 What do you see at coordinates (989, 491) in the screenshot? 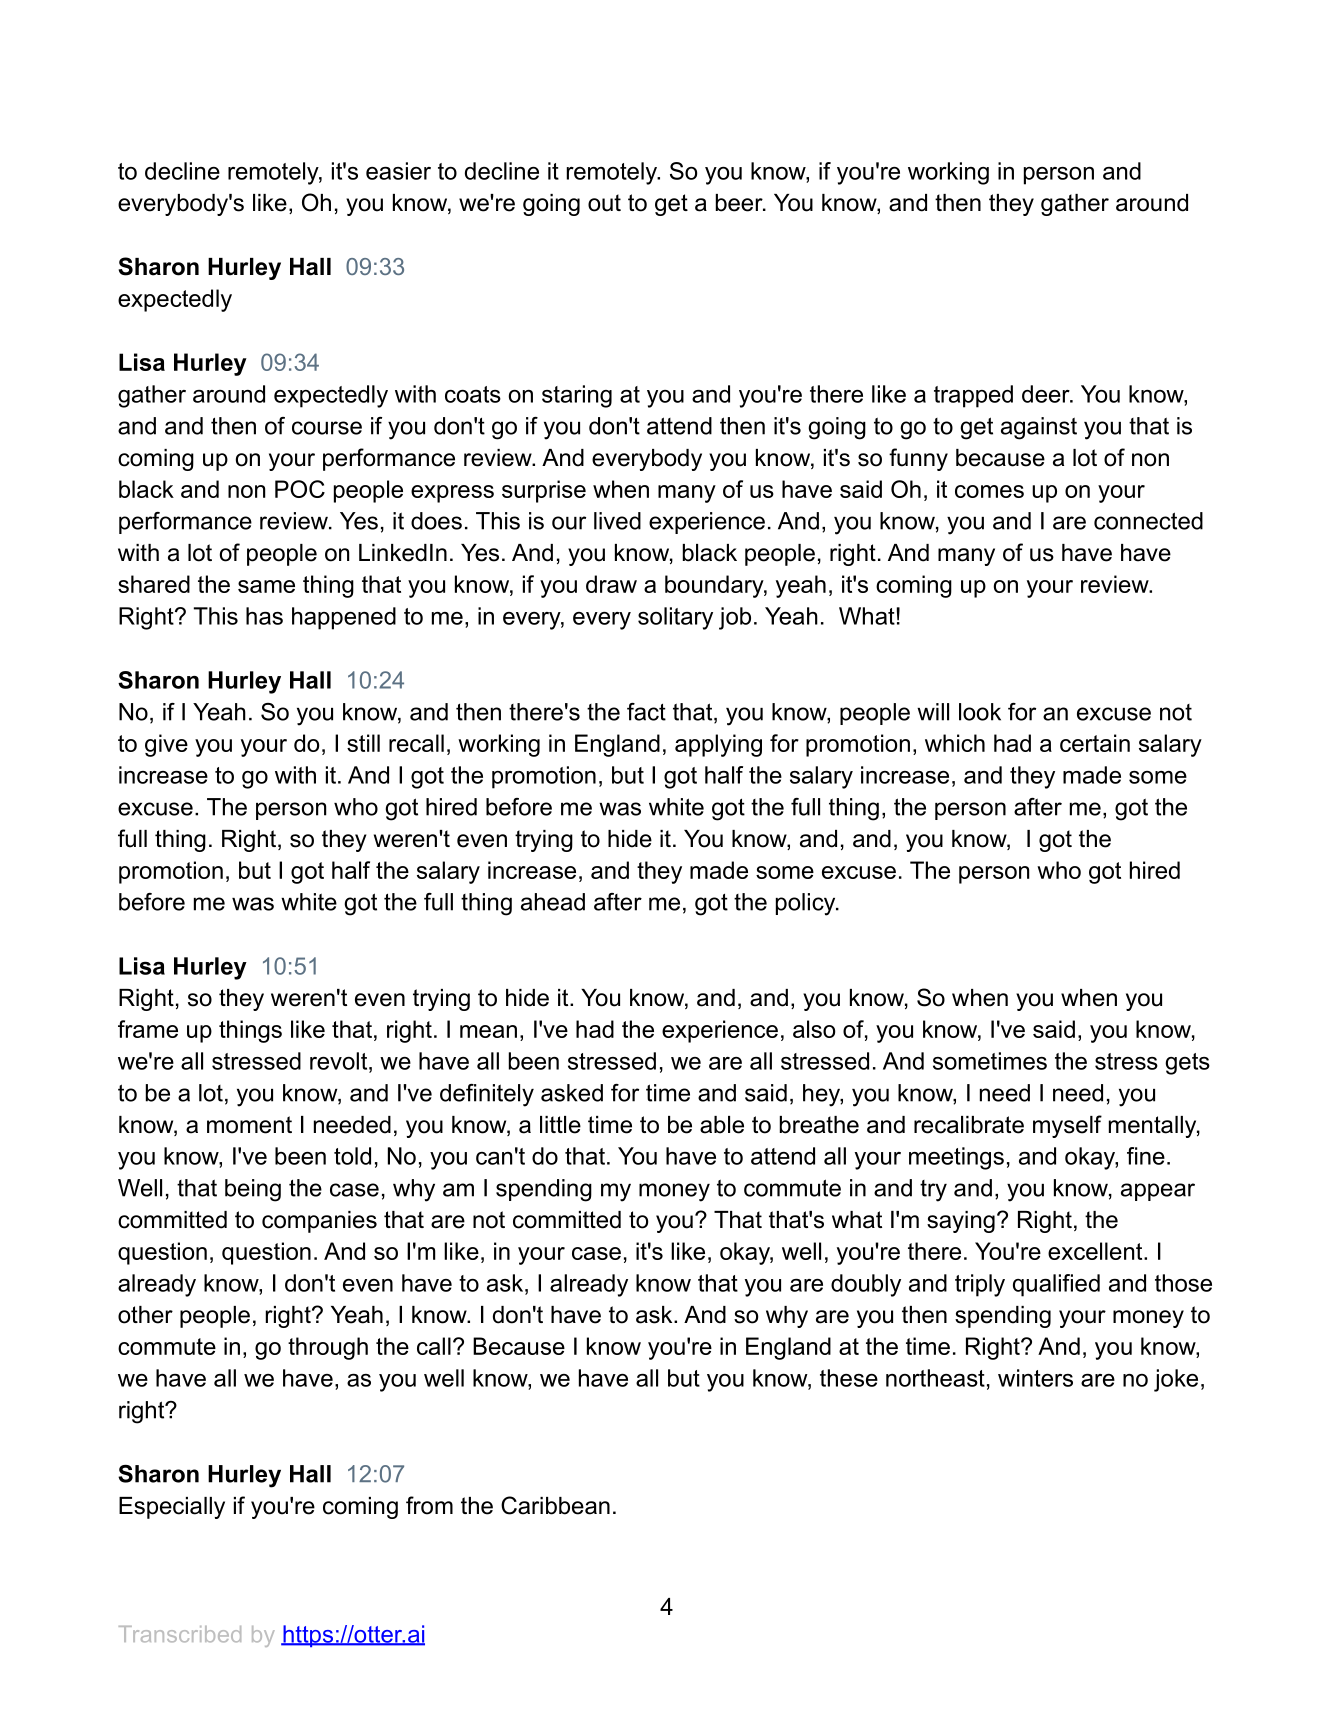
I see `comes` at bounding box center [989, 491].
